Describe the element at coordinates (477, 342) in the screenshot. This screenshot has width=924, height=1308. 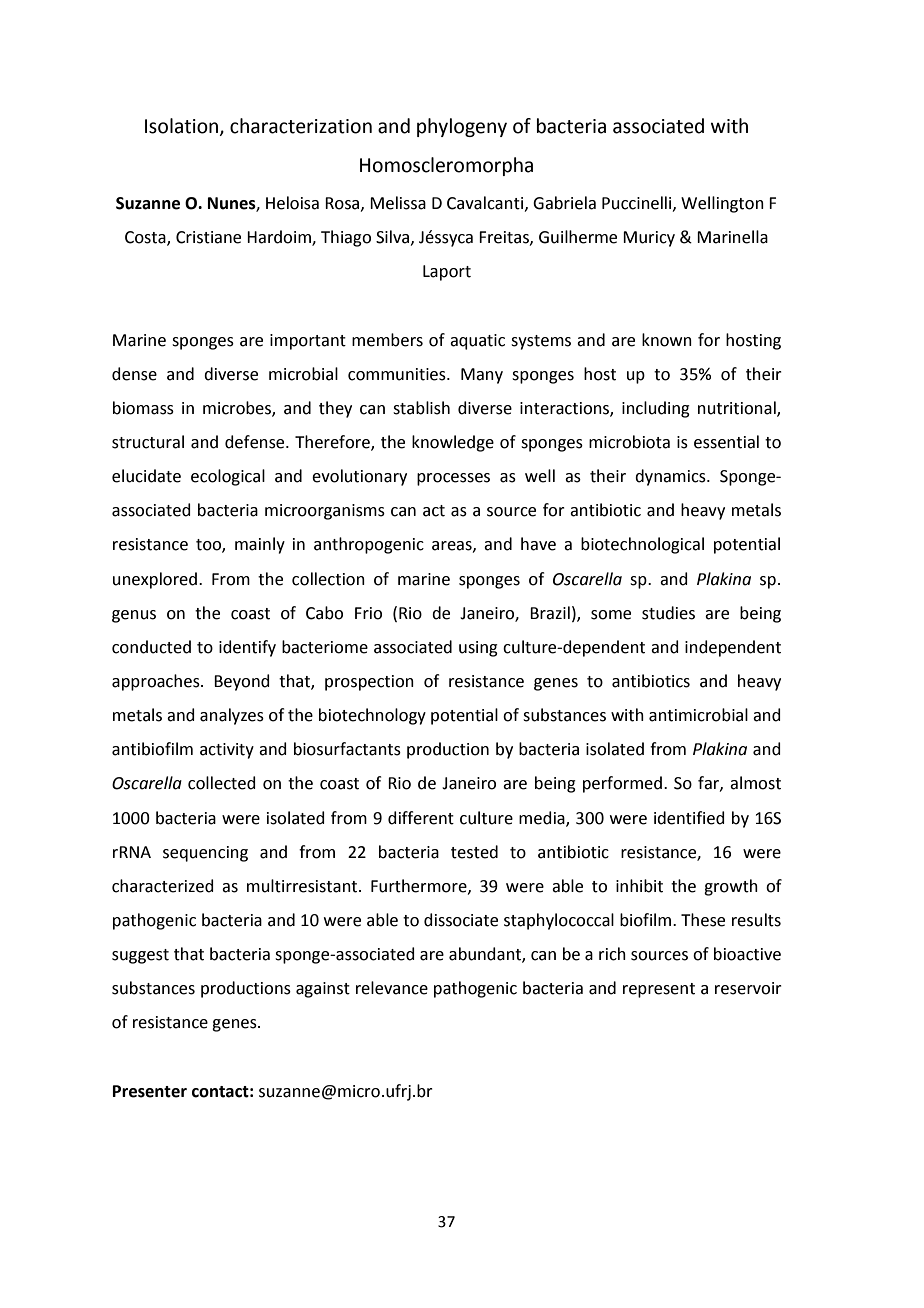
I see `aquatic` at that location.
